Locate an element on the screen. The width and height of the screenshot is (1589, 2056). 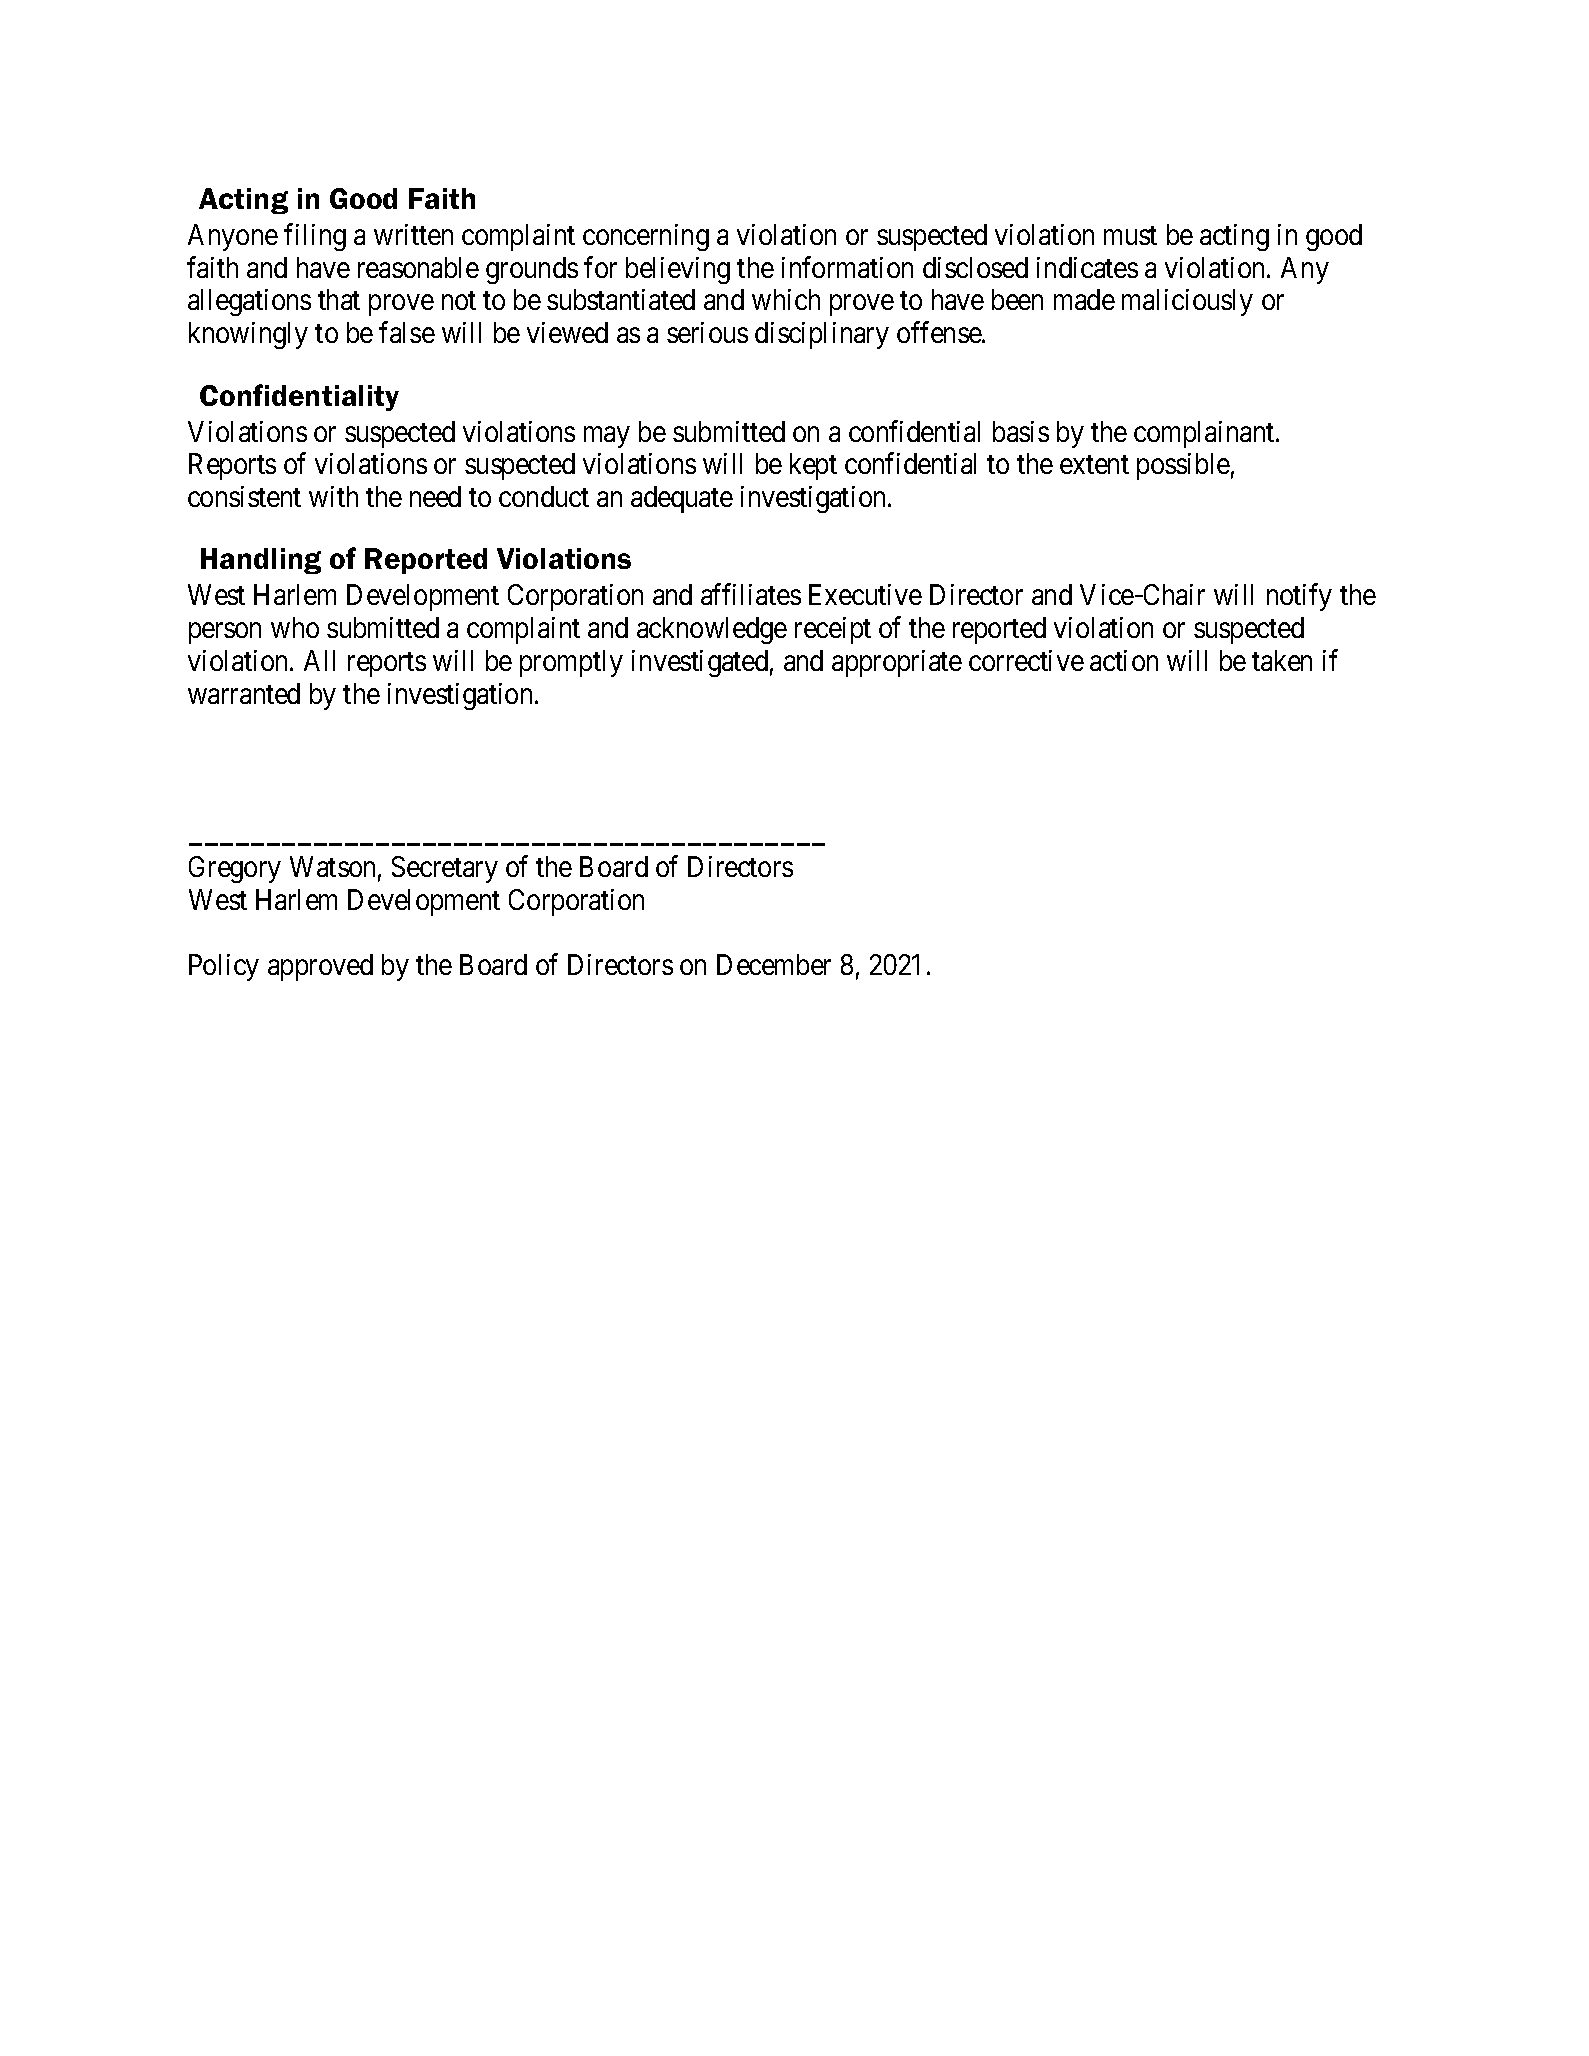
December is located at coordinates (774, 964).
